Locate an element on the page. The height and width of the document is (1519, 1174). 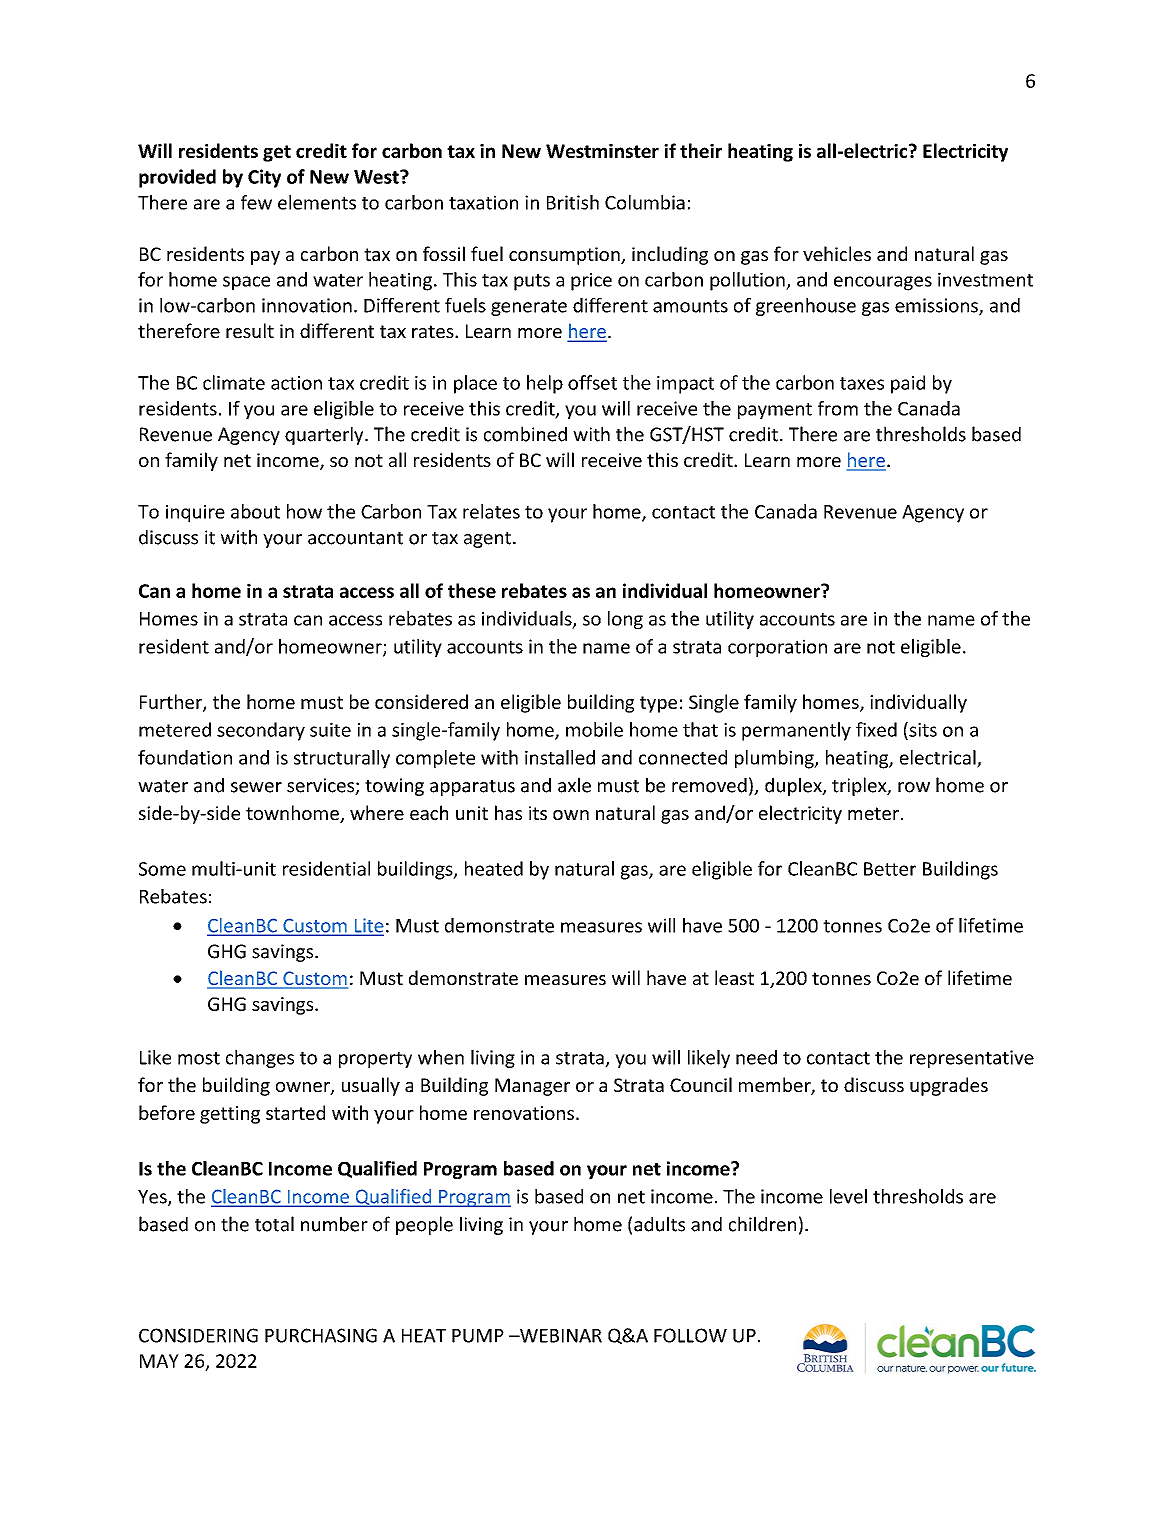
agent is located at coordinates (487, 539).
